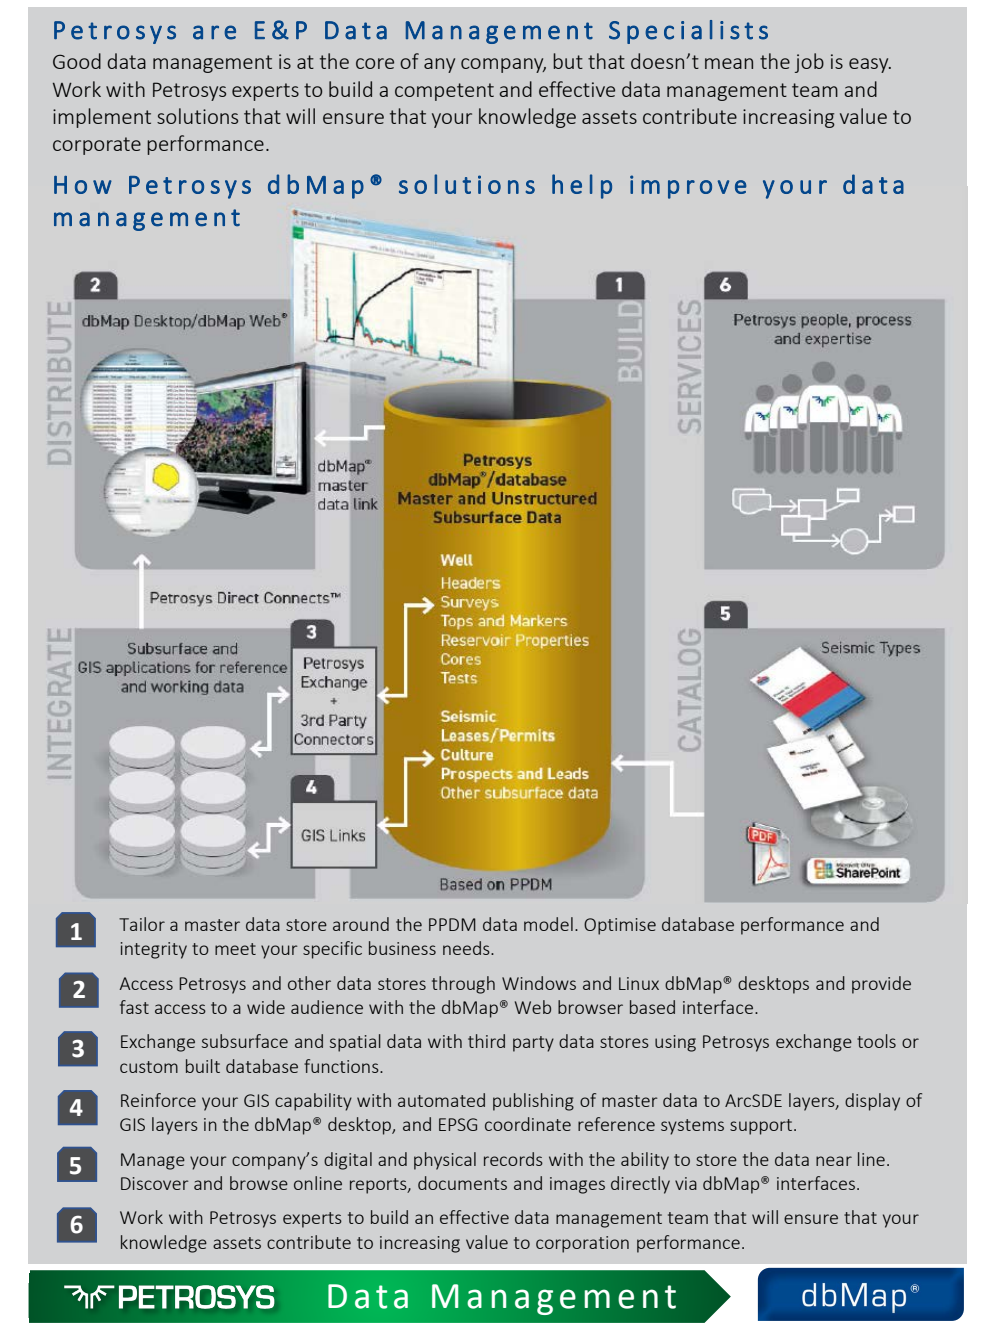 The height and width of the image is (1328, 996). Describe the element at coordinates (83, 185) in the image. I see `How` at that location.
